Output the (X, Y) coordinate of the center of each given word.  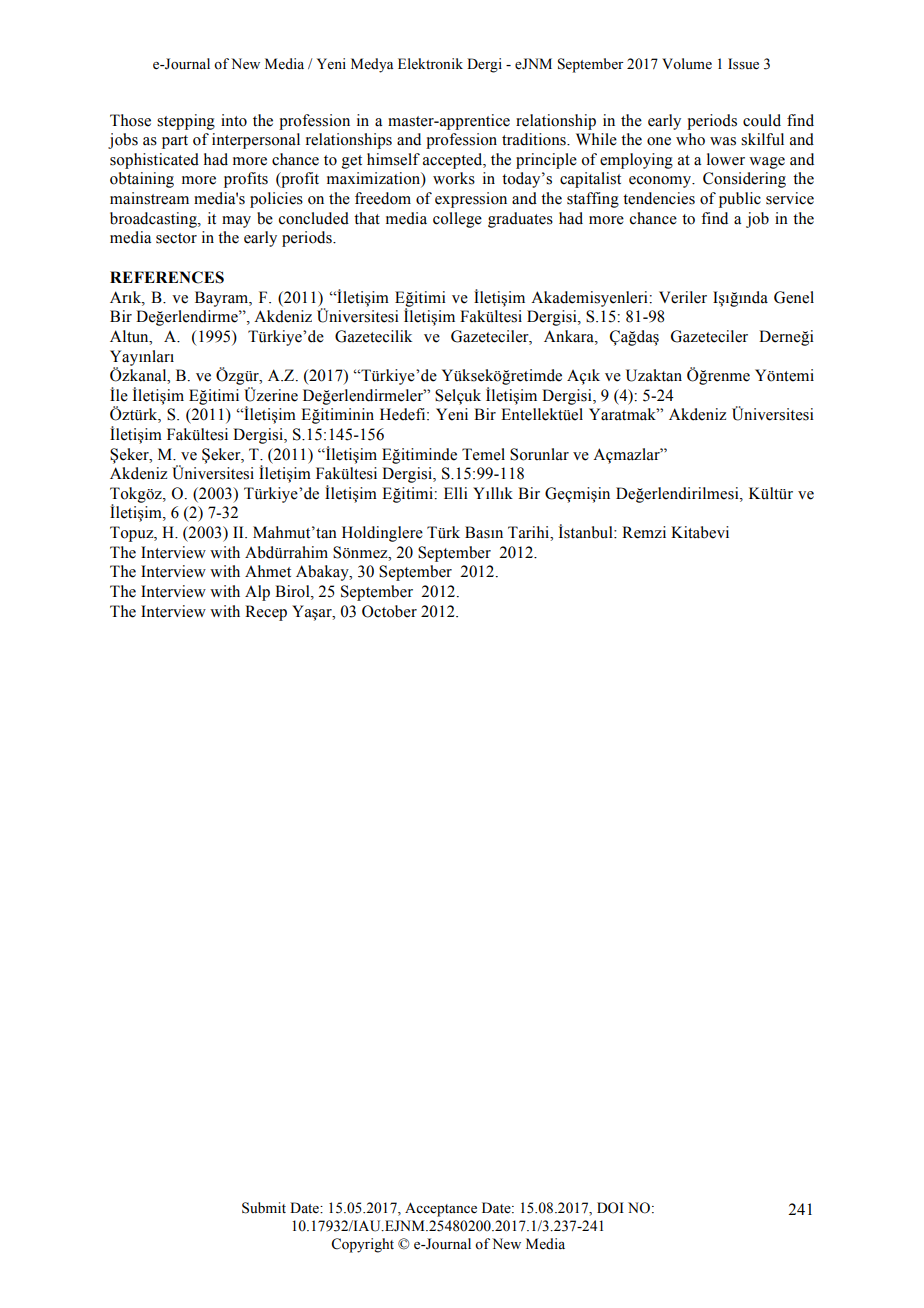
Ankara (570, 336)
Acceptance (441, 1209)
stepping (186, 122)
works (454, 178)
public (740, 200)
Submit (264, 1208)
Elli (456, 493)
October (389, 611)
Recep (266, 613)
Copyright (362, 1245)
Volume (687, 64)
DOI (610, 1208)
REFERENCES (167, 277)
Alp (257, 593)
